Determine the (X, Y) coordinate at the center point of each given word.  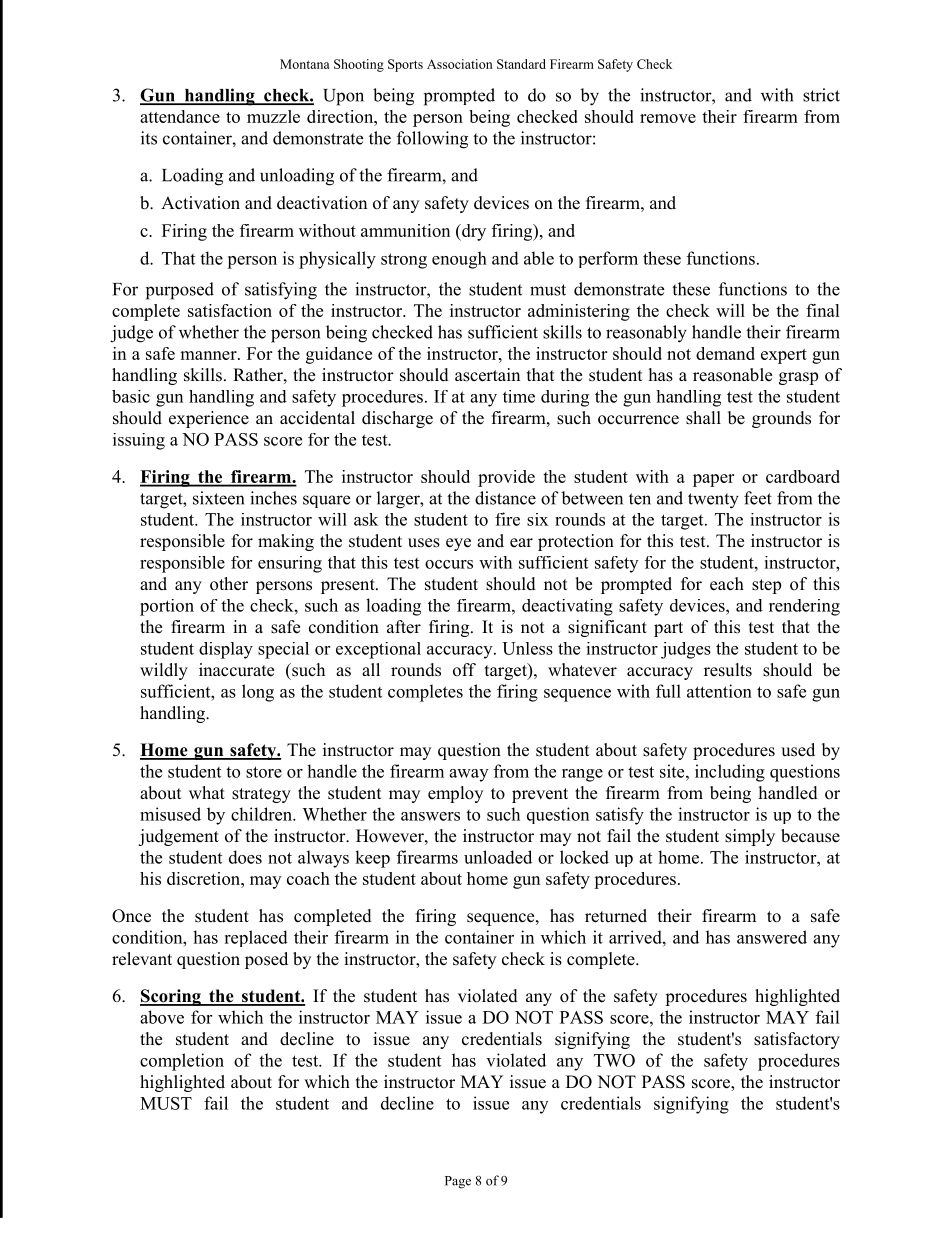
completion (182, 1062)
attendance (180, 116)
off (464, 670)
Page (458, 1182)
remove (668, 118)
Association (460, 64)
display (226, 650)
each (727, 584)
